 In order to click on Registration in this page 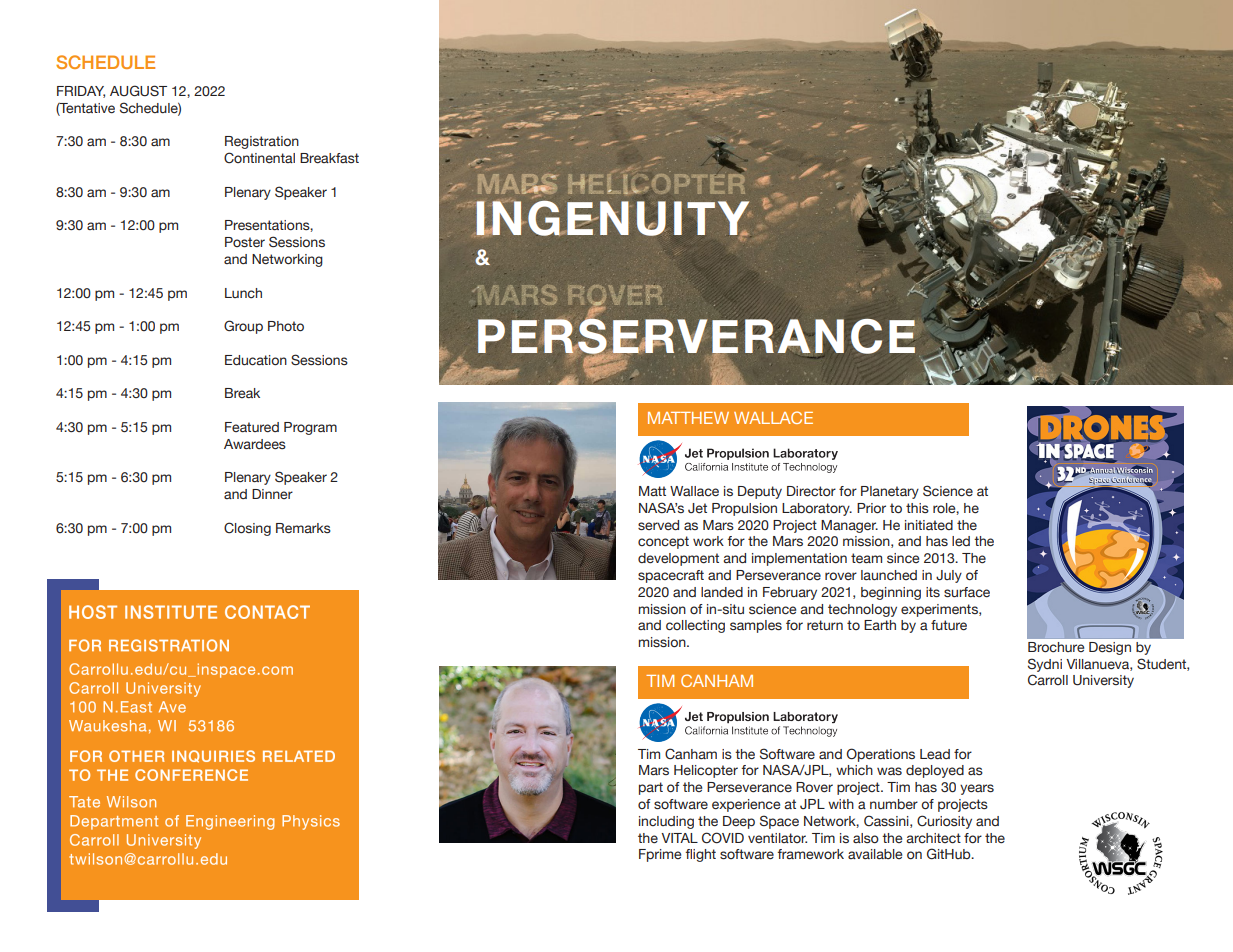, I will do `click(262, 142)`.
